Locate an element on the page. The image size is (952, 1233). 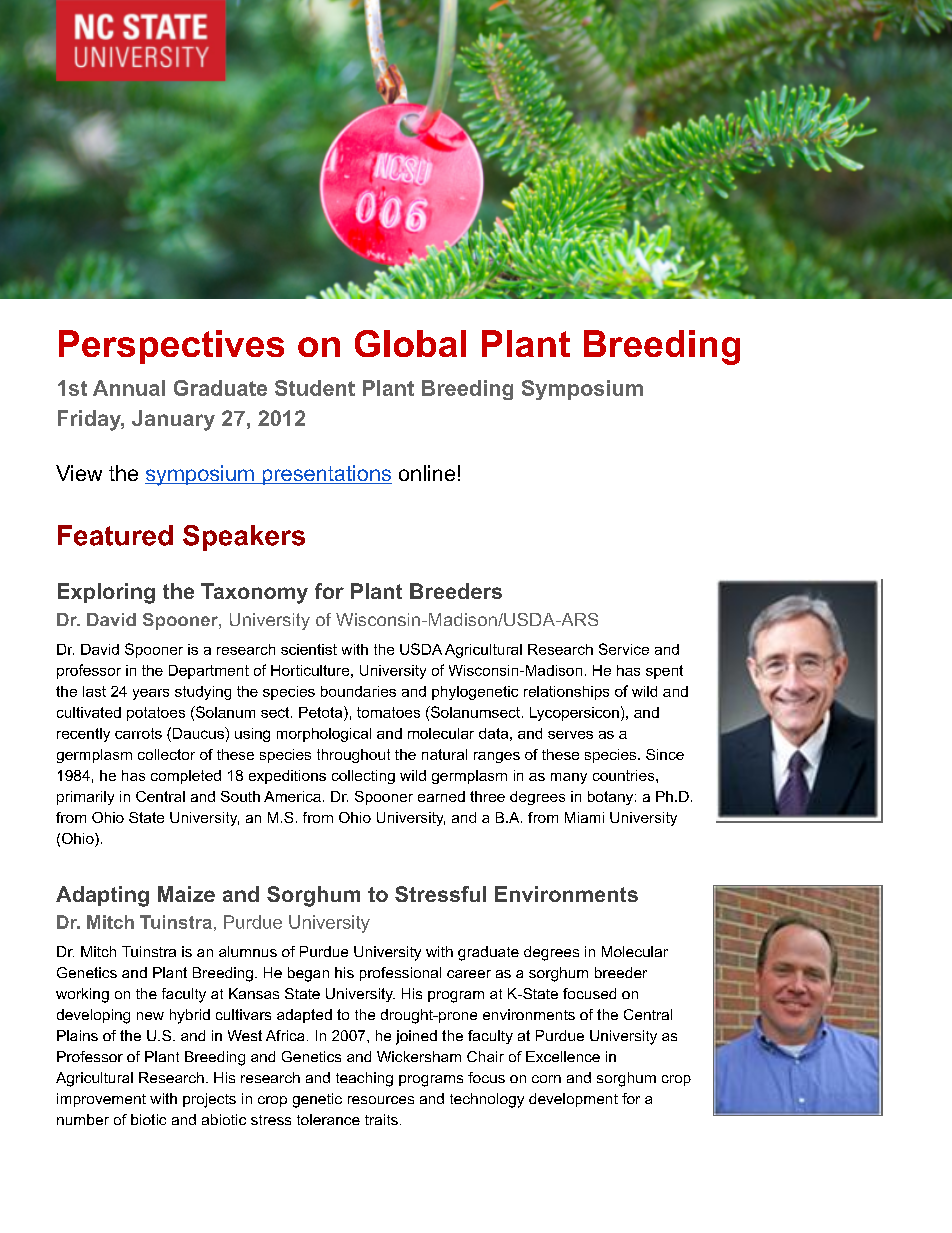
Global is located at coordinates (410, 343).
